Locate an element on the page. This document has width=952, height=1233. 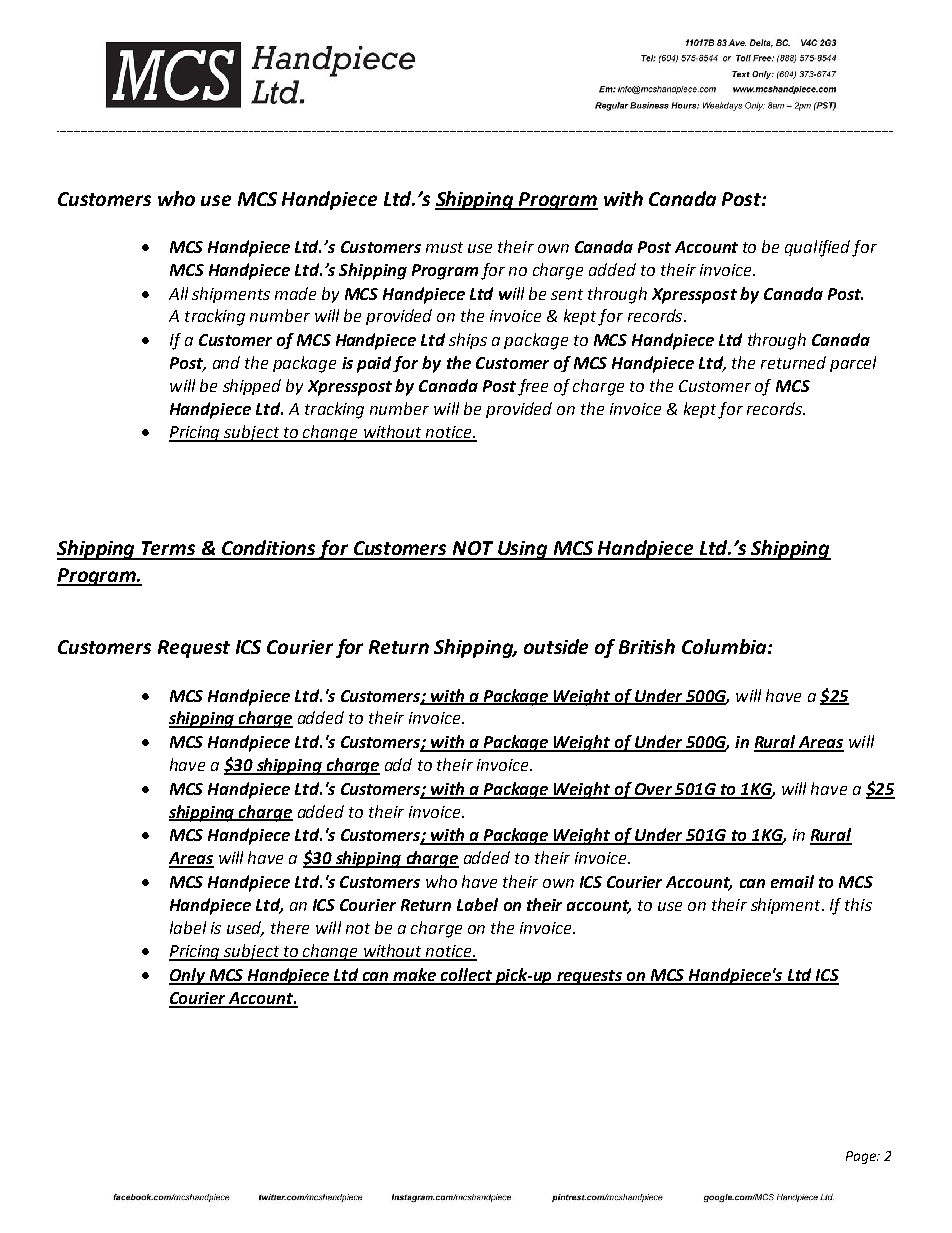
Only is located at coordinates (188, 976).
